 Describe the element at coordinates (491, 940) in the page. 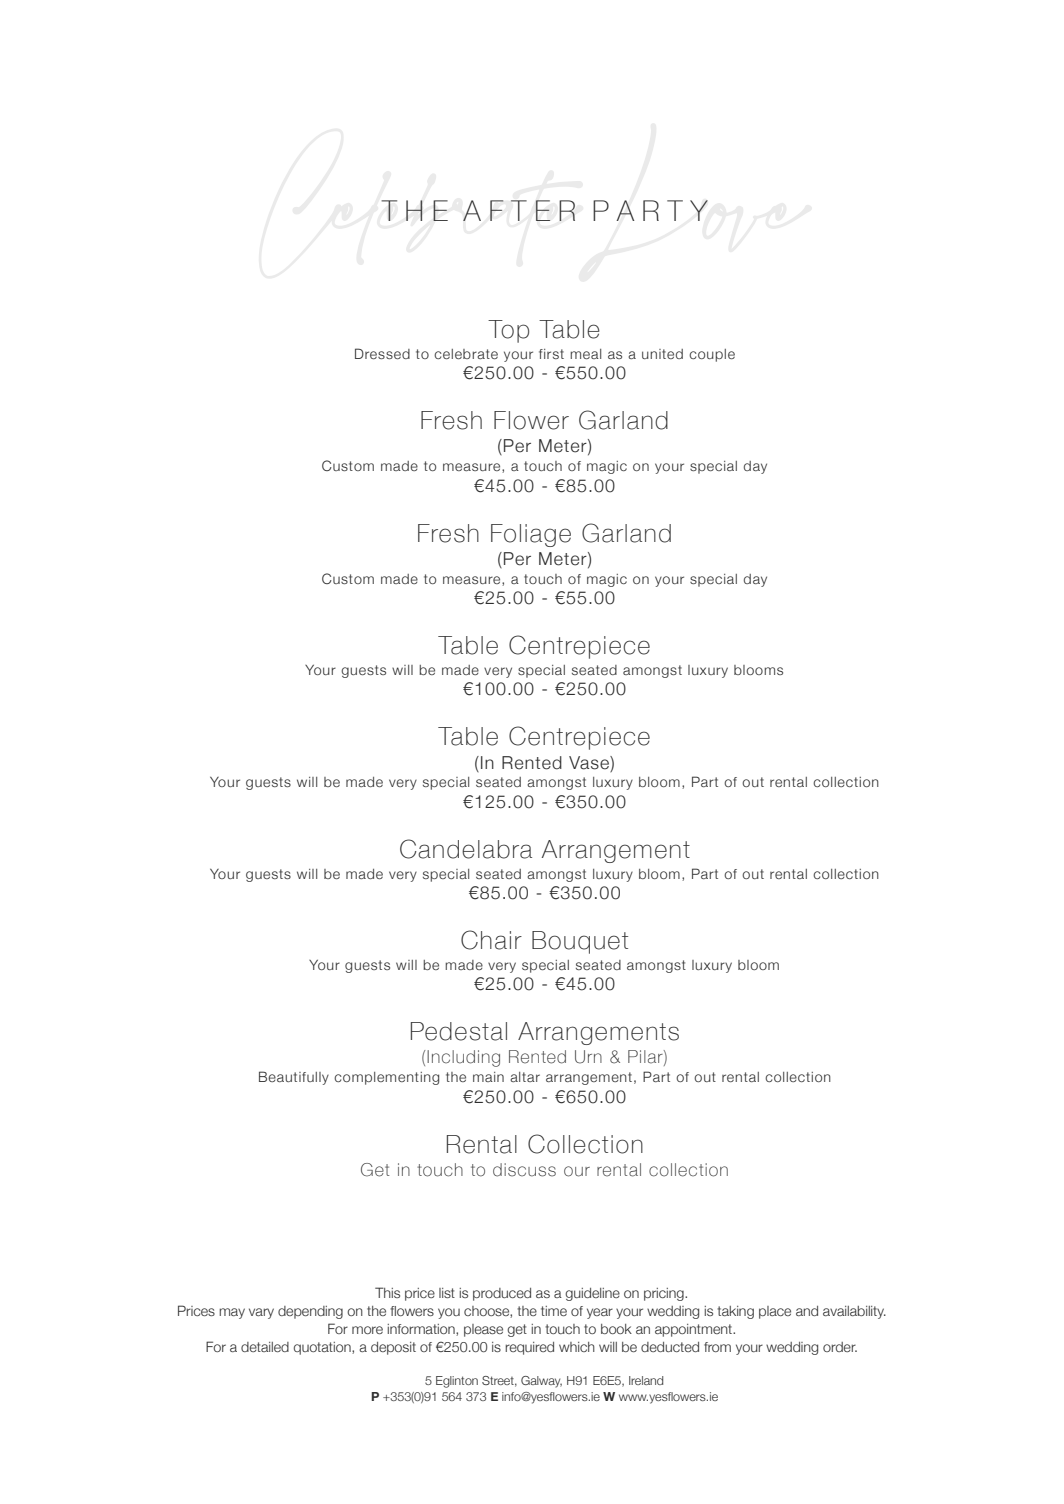

I see `Chair` at that location.
